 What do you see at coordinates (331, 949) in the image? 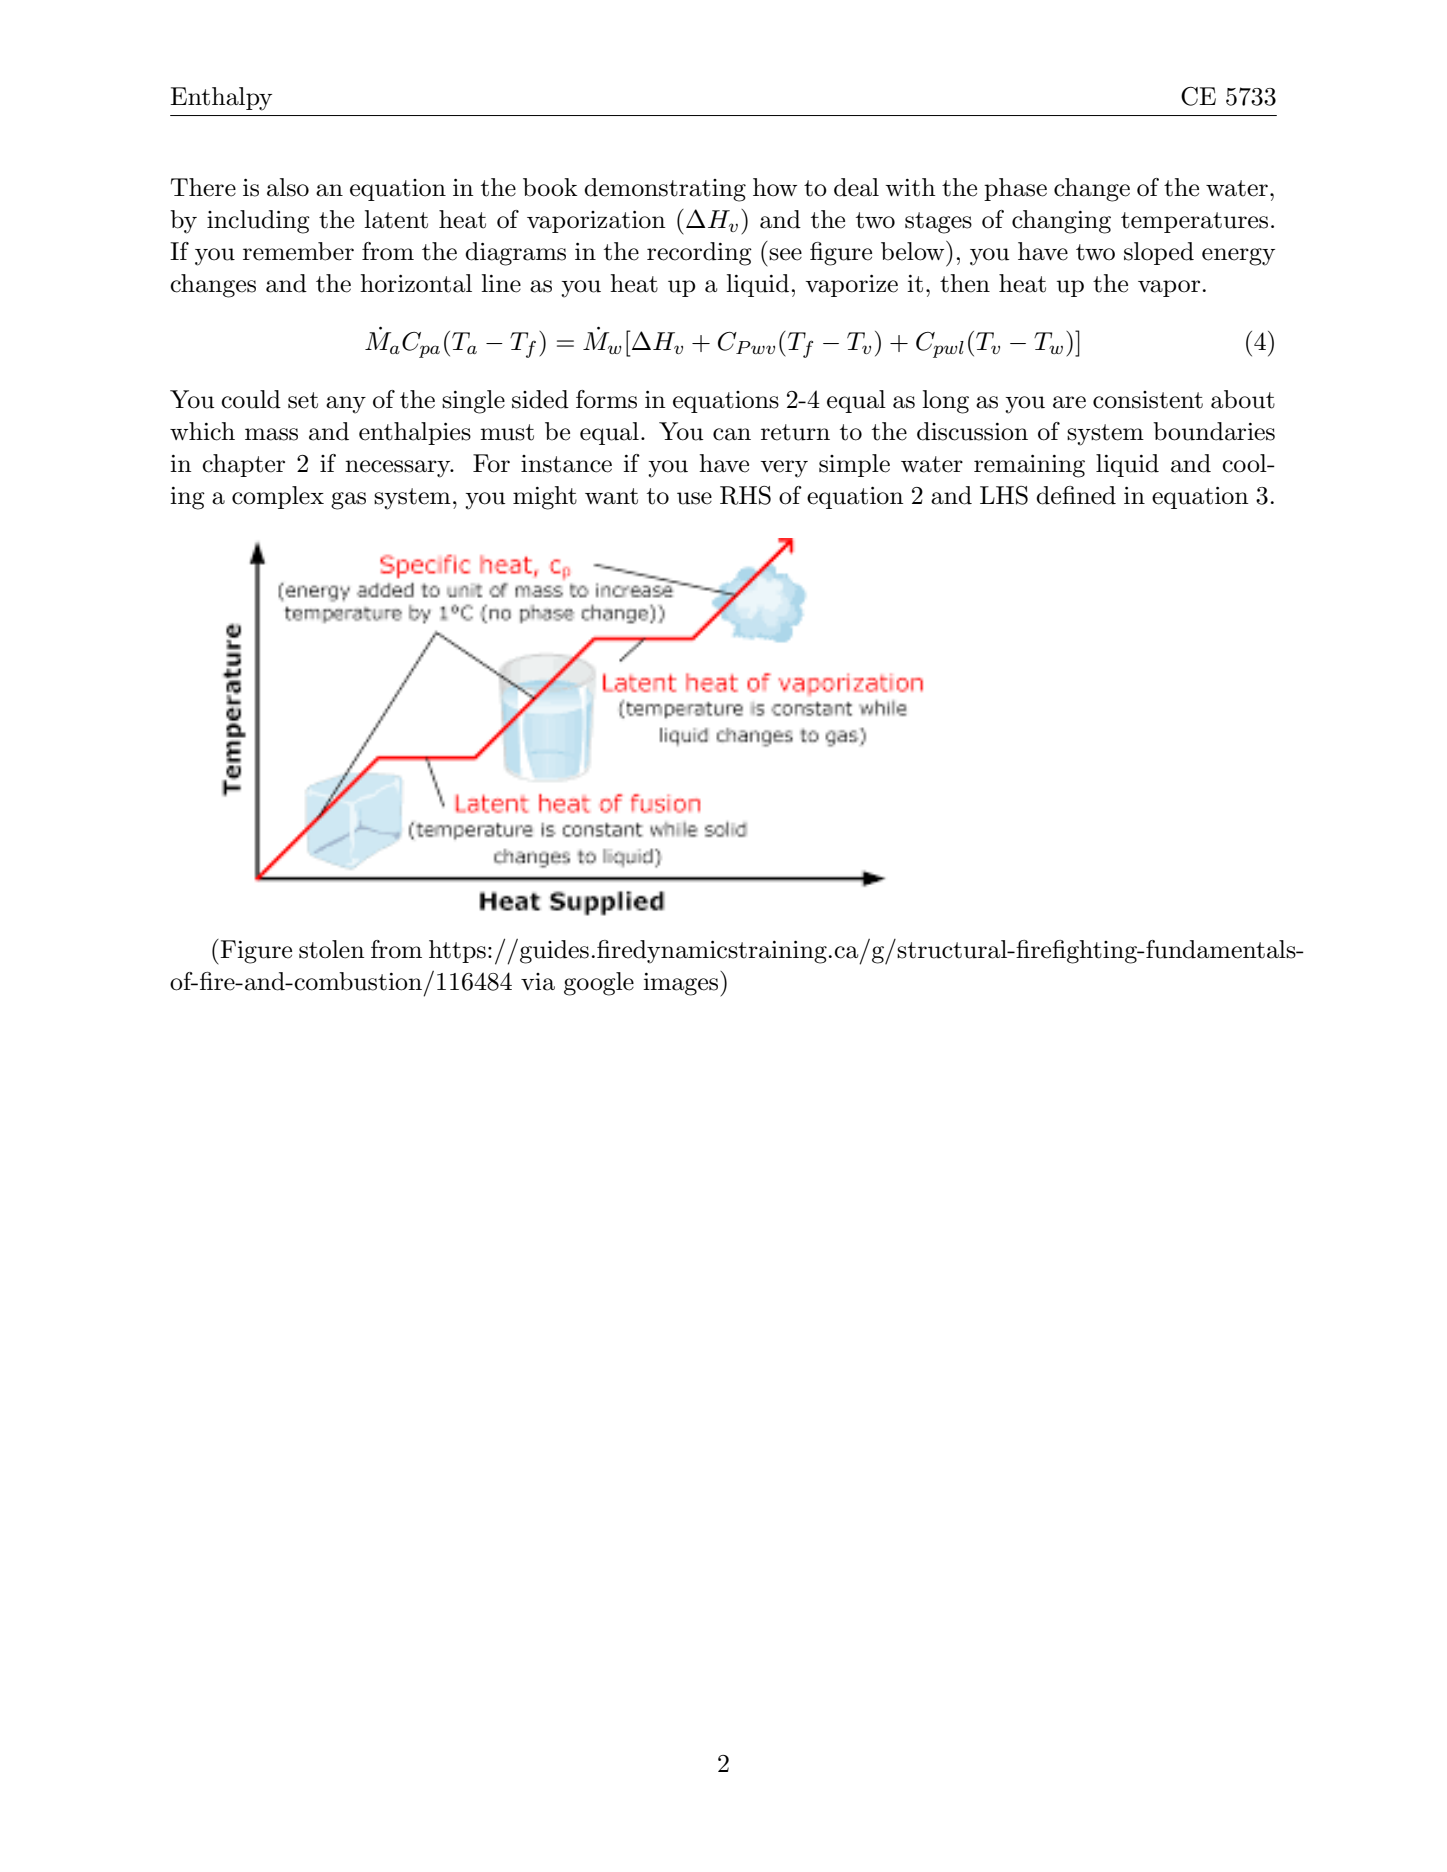
I see `stolen` at bounding box center [331, 949].
